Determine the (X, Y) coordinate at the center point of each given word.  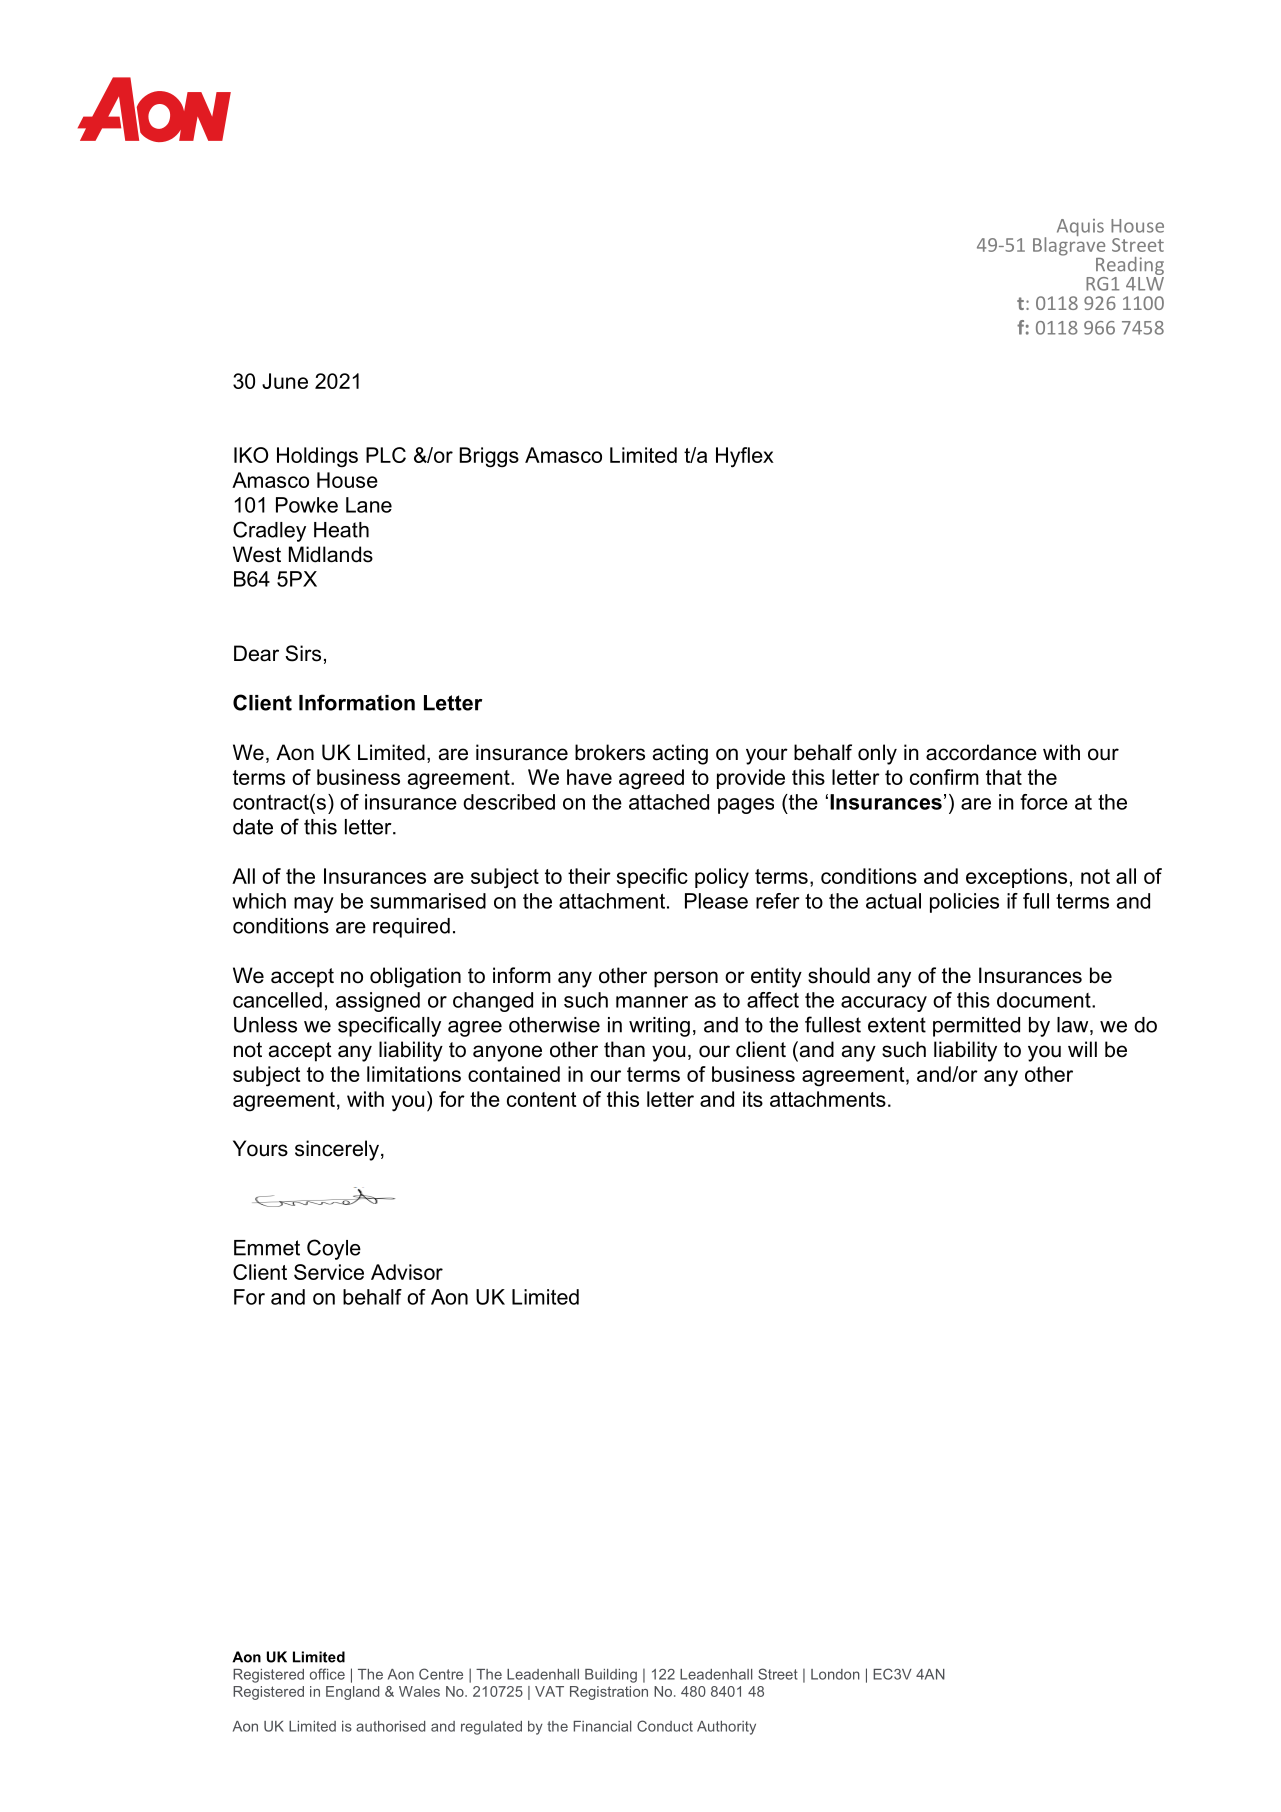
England (352, 1693)
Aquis (1080, 227)
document (1045, 1000)
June (285, 381)
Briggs (489, 457)
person (686, 979)
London (835, 1674)
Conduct (665, 1726)
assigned (378, 1002)
